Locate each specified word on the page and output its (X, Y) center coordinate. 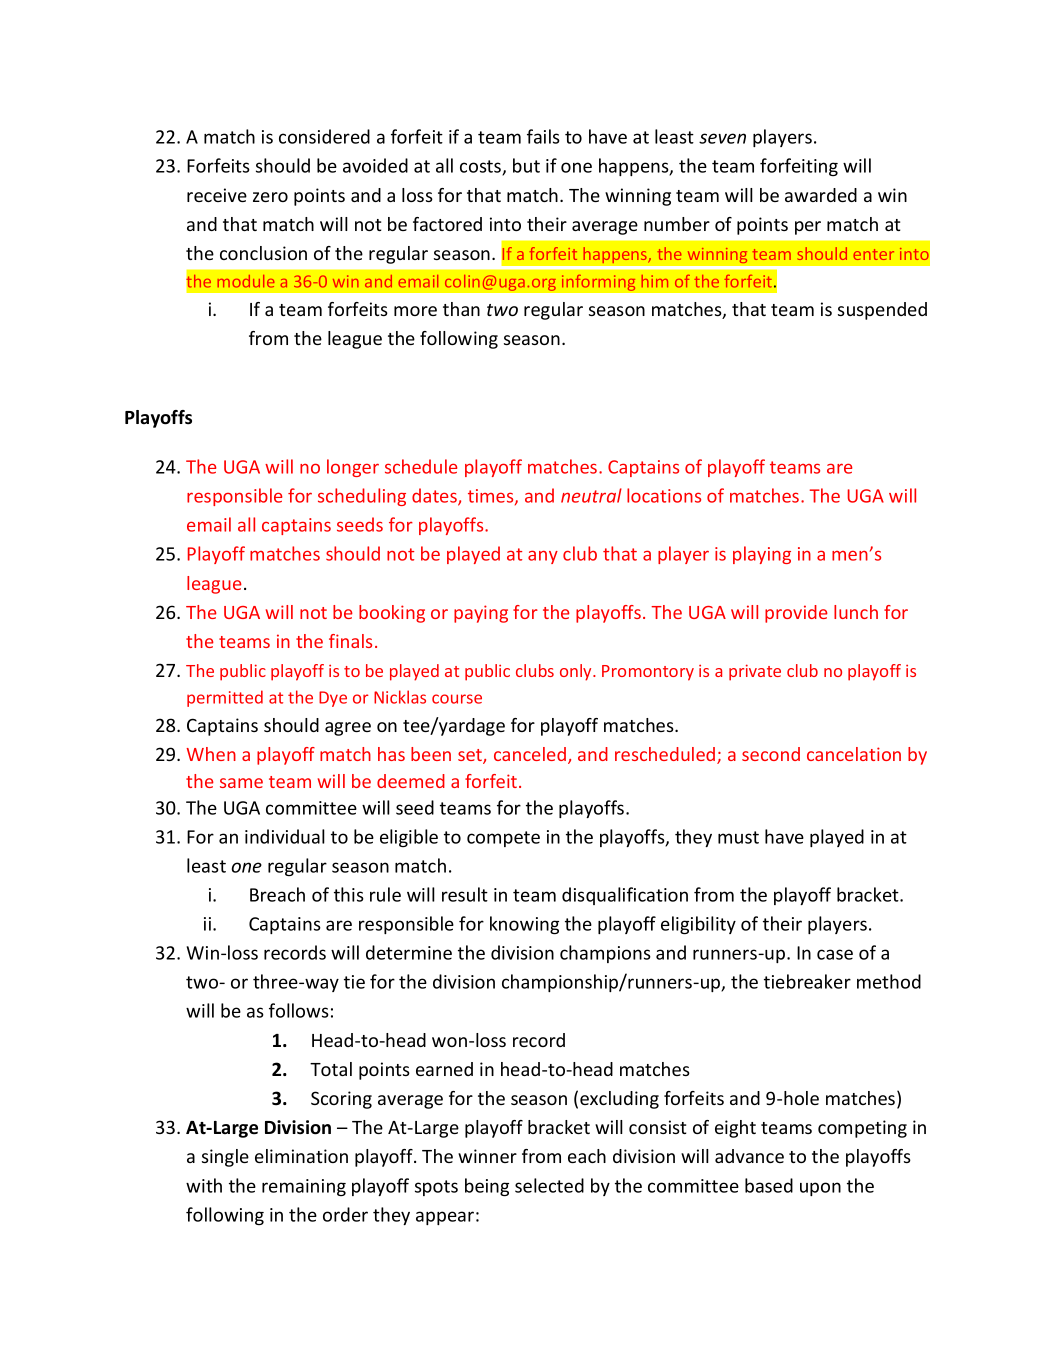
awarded (821, 195)
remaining (304, 1187)
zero (270, 197)
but (526, 165)
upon (820, 1189)
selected (549, 1185)
